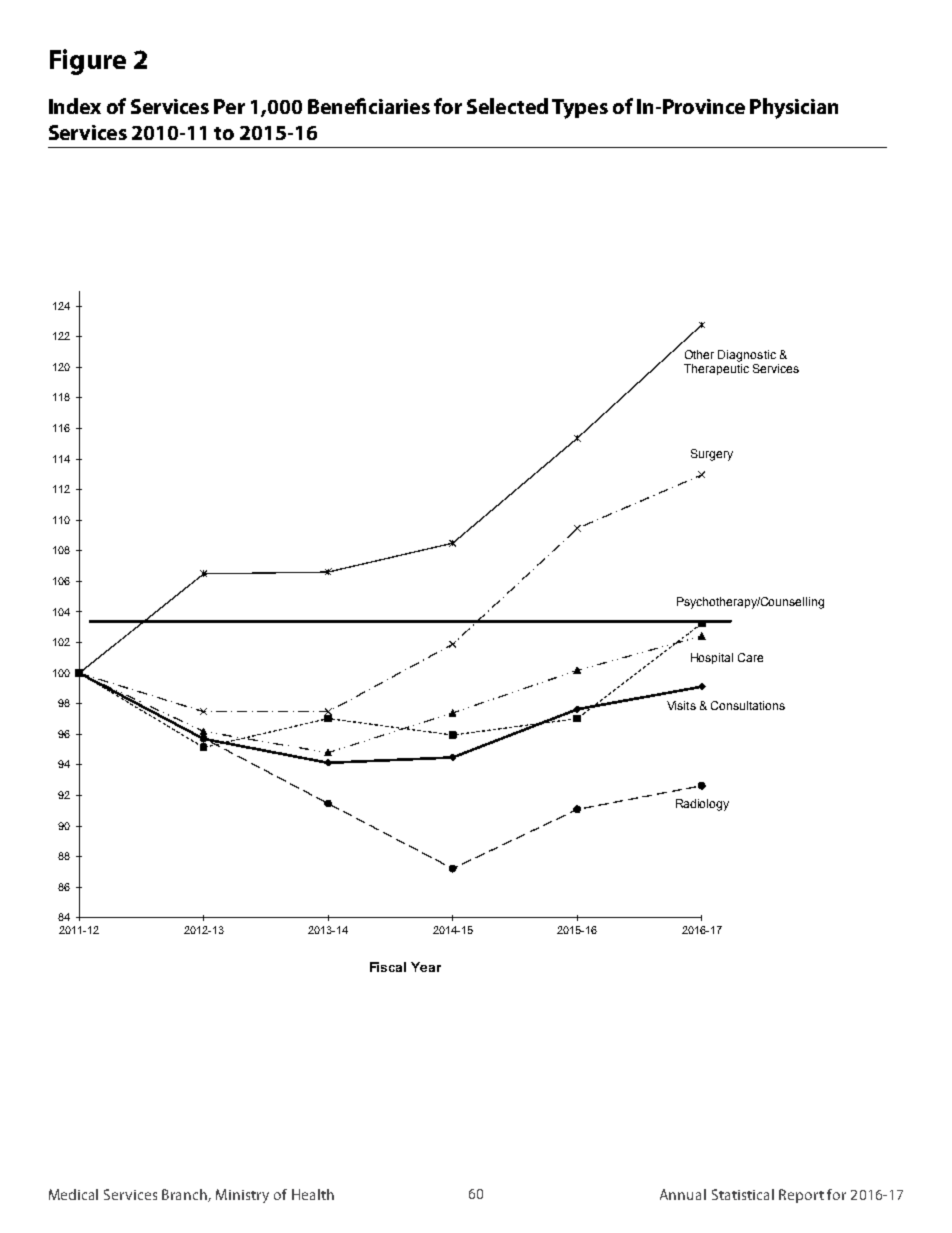 This screenshot has width=952, height=1233. I want to click on Ministry, so click(242, 1196).
